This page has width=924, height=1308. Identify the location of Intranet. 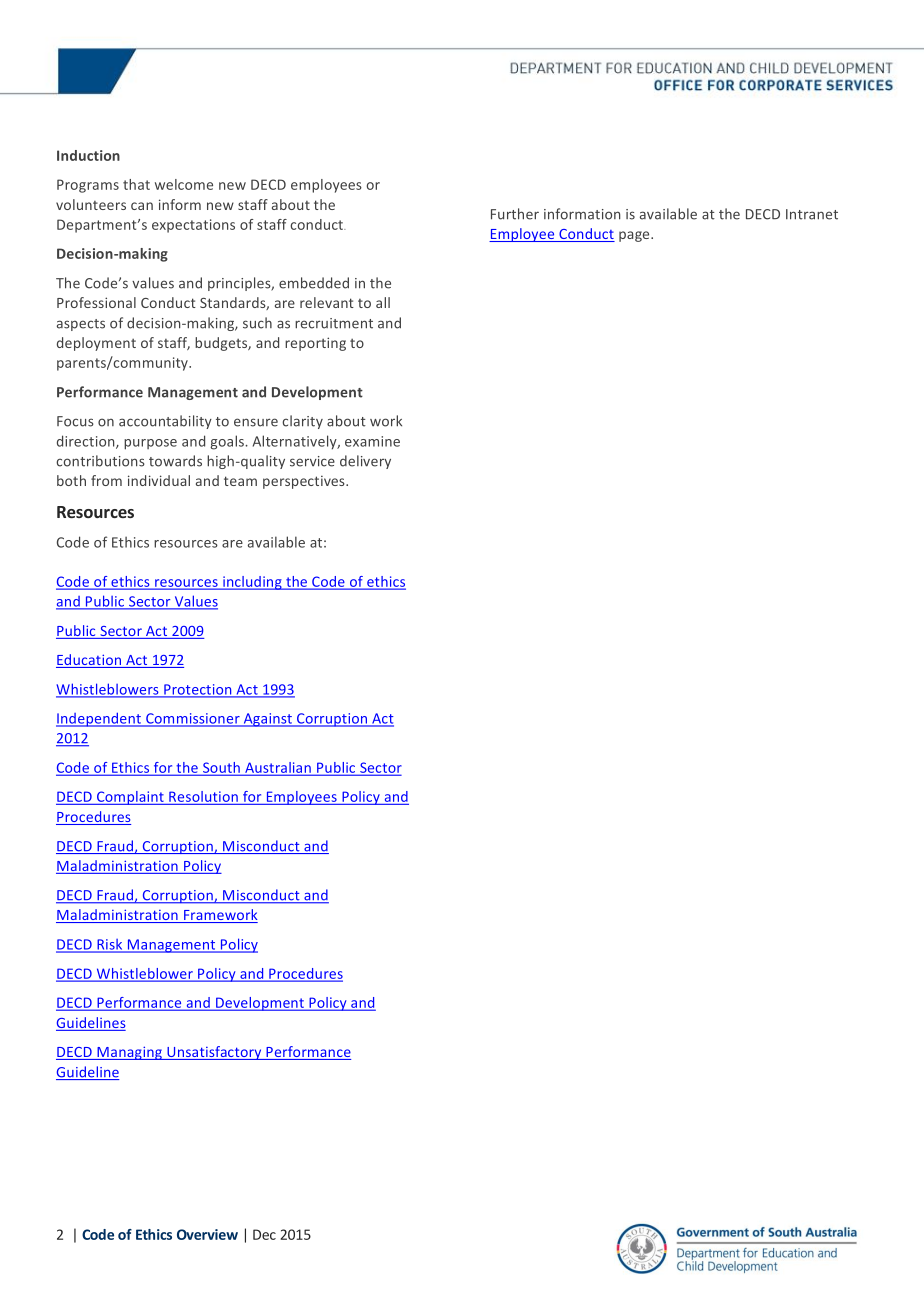
(812, 214).
